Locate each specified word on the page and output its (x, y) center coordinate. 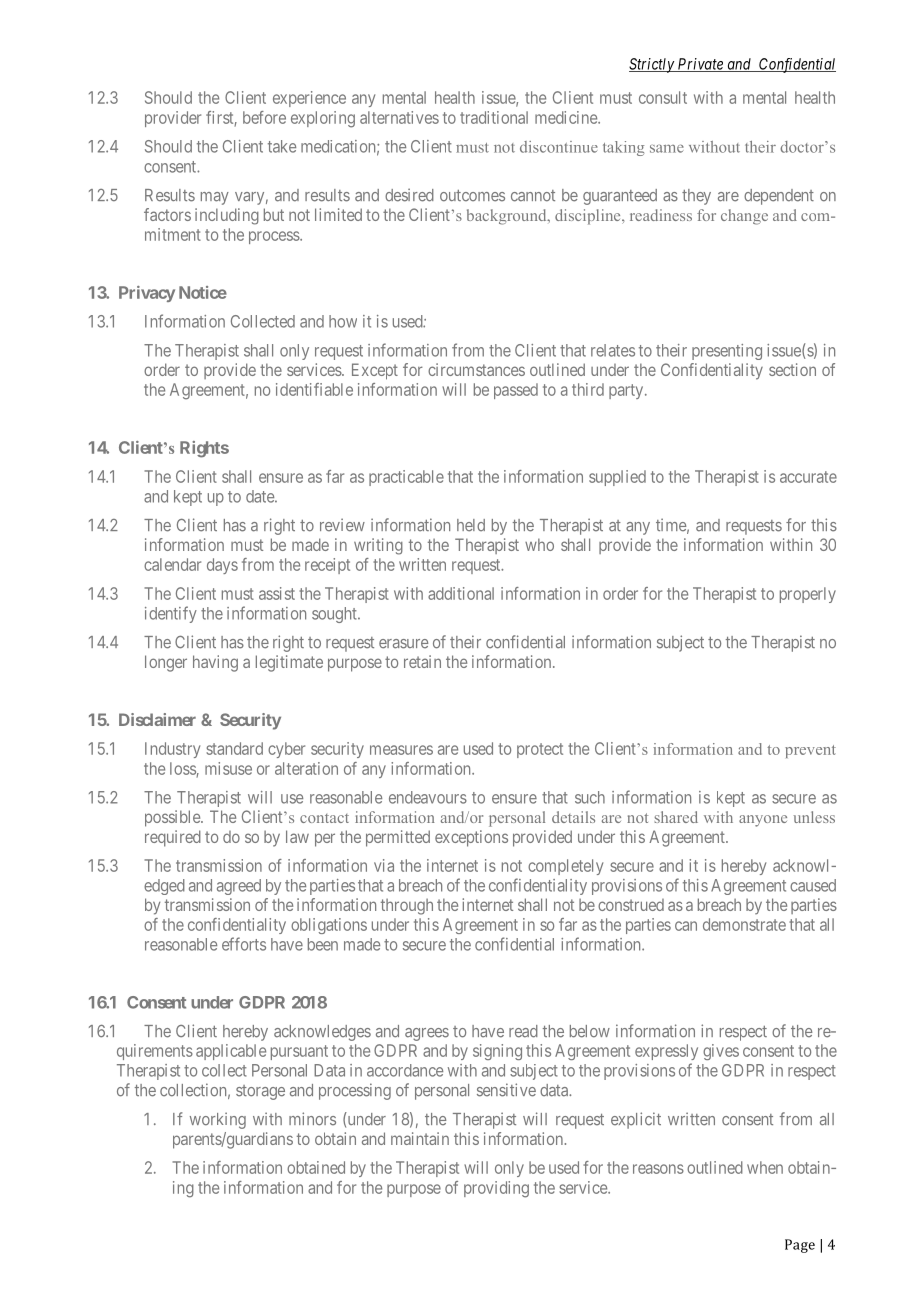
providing (496, 1189)
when (765, 1167)
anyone (763, 821)
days (222, 566)
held (471, 525)
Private (700, 65)
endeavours (428, 797)
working (218, 1120)
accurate (808, 477)
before (264, 117)
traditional (494, 117)
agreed (239, 887)
